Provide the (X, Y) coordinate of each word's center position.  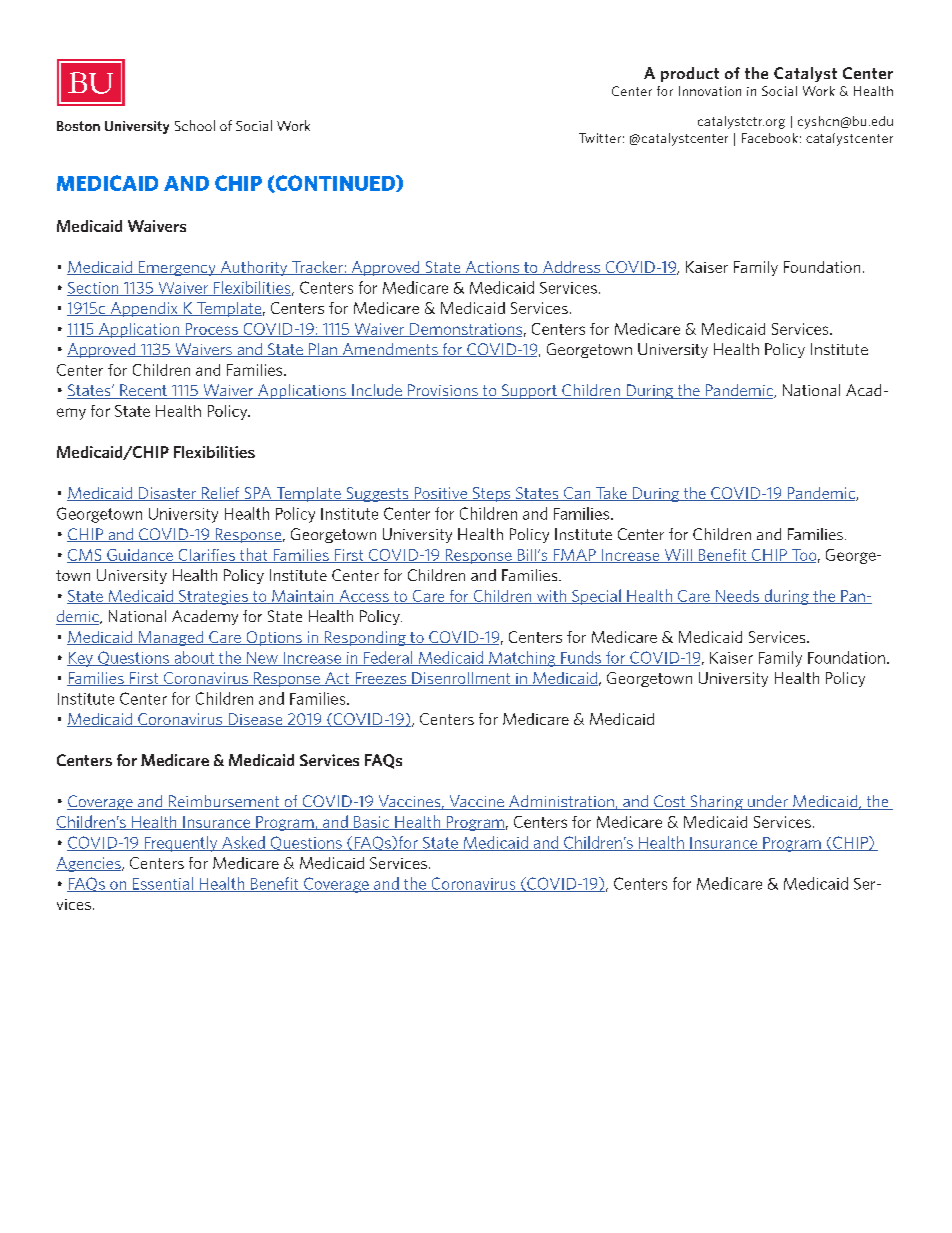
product (690, 74)
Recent (143, 391)
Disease (255, 720)
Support (529, 391)
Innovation (710, 91)
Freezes (381, 679)
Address (571, 268)
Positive (440, 494)
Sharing (716, 802)
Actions (492, 268)
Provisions (443, 391)
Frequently (181, 844)
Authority (254, 268)
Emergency (177, 268)
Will (678, 556)
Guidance (140, 556)
